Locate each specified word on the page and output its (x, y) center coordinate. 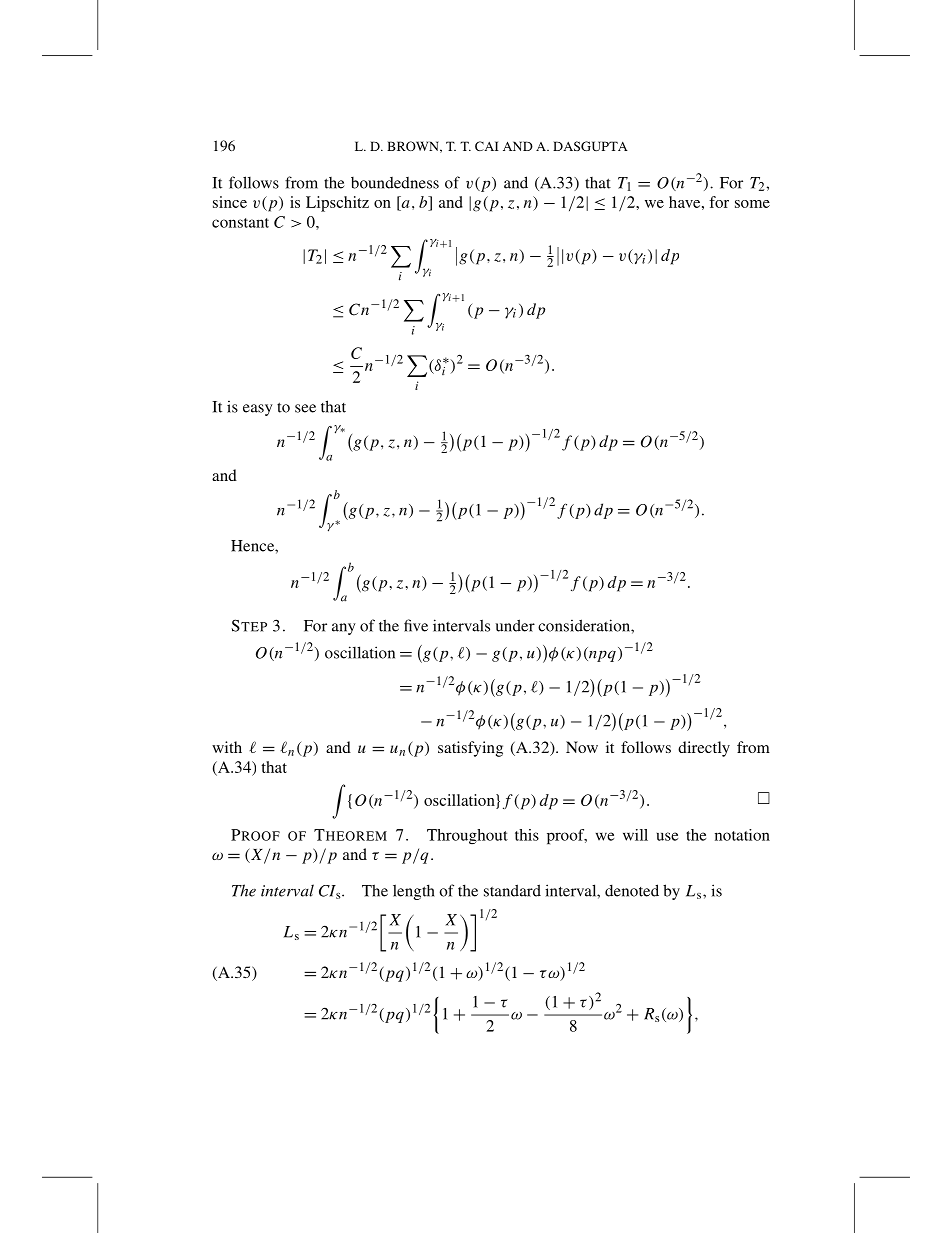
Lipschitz (337, 204)
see (305, 408)
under (515, 625)
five (416, 625)
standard (512, 890)
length (414, 892)
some (752, 204)
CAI (487, 146)
